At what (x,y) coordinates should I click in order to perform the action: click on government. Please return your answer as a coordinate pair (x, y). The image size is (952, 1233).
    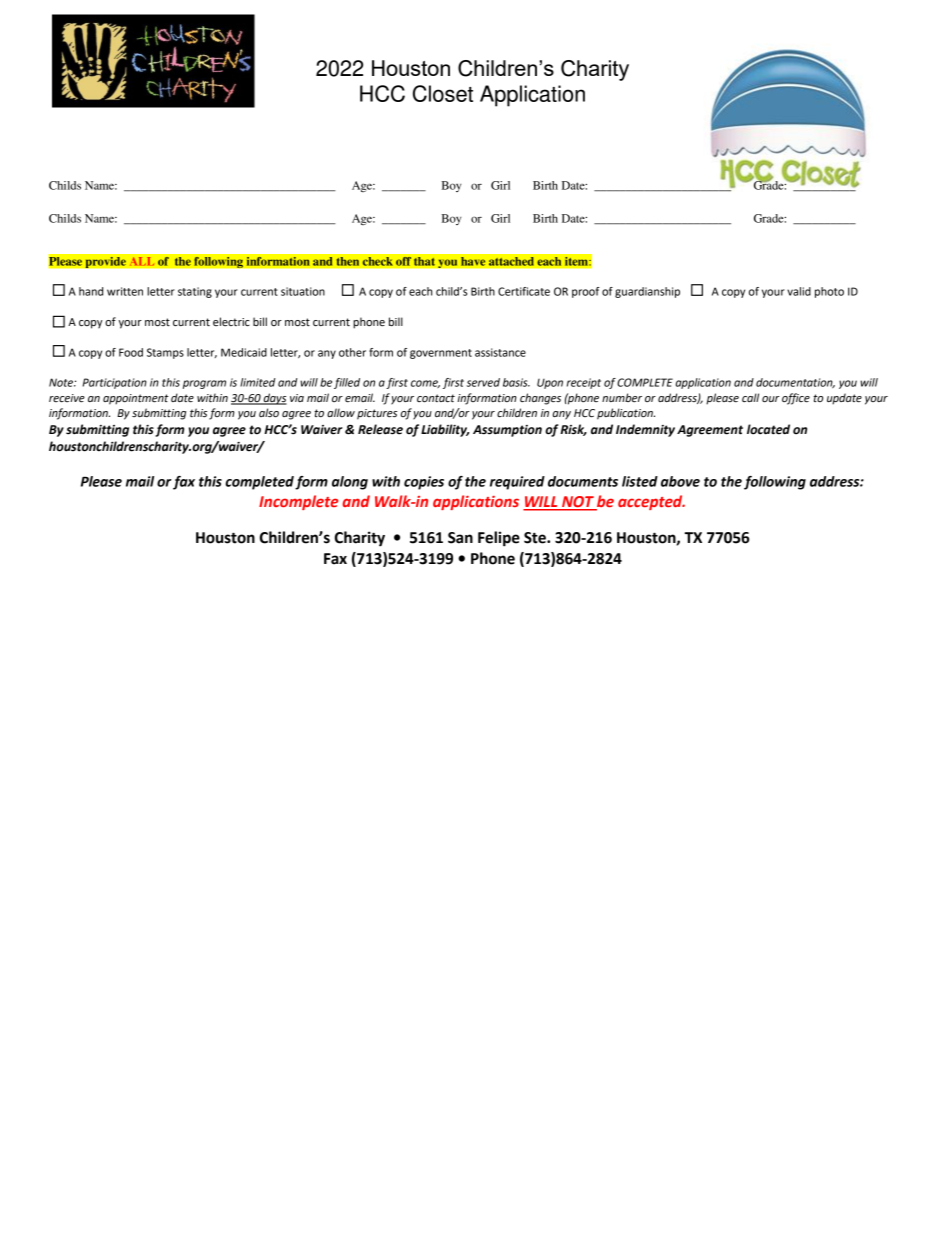
    Looking at the image, I should click on (441, 354).
